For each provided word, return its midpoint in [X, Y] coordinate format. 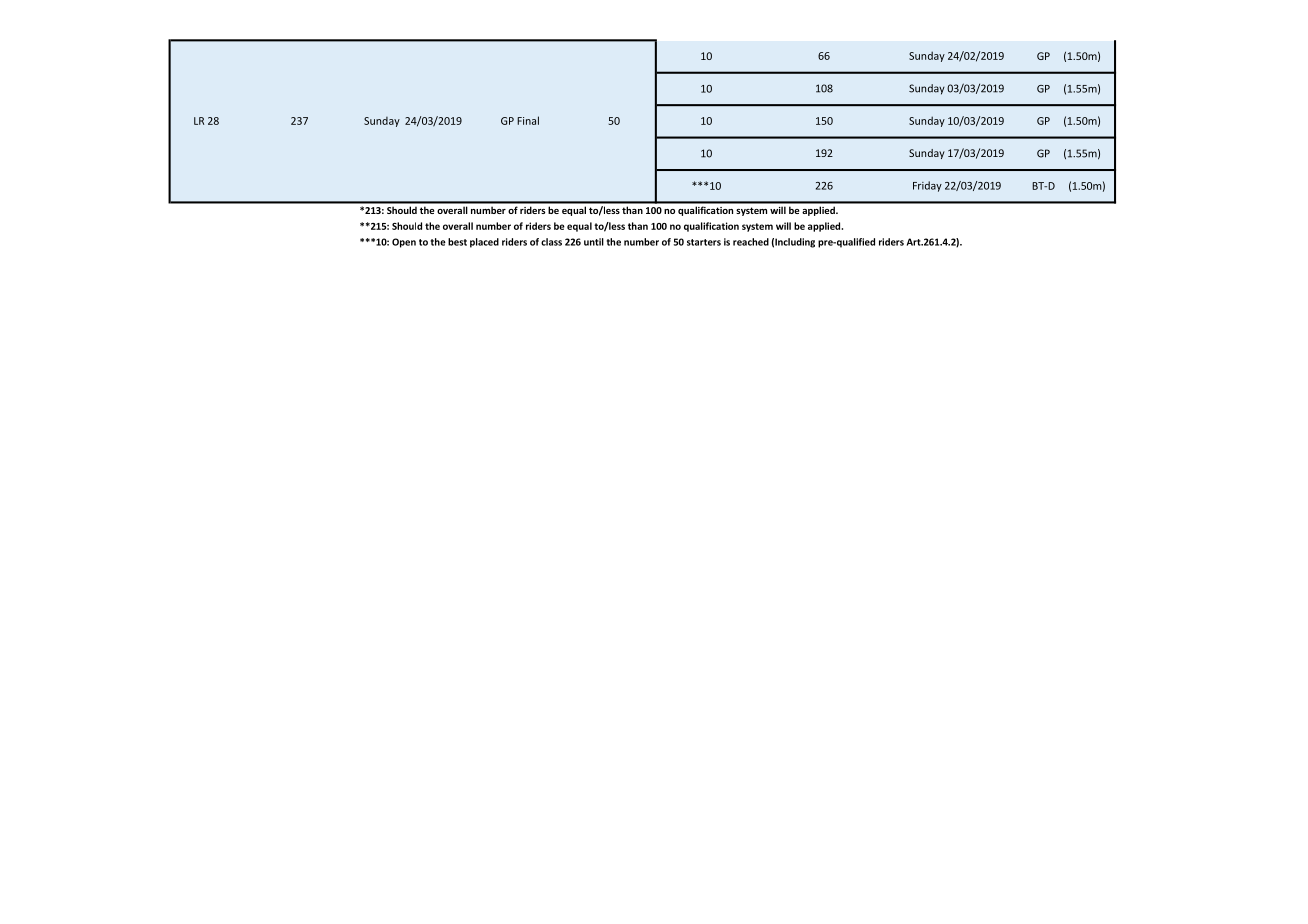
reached [751, 242]
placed [484, 243]
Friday [927, 186]
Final [528, 120]
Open [404, 243]
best [457, 242]
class [551, 242]
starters [704, 242]
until [594, 242]
